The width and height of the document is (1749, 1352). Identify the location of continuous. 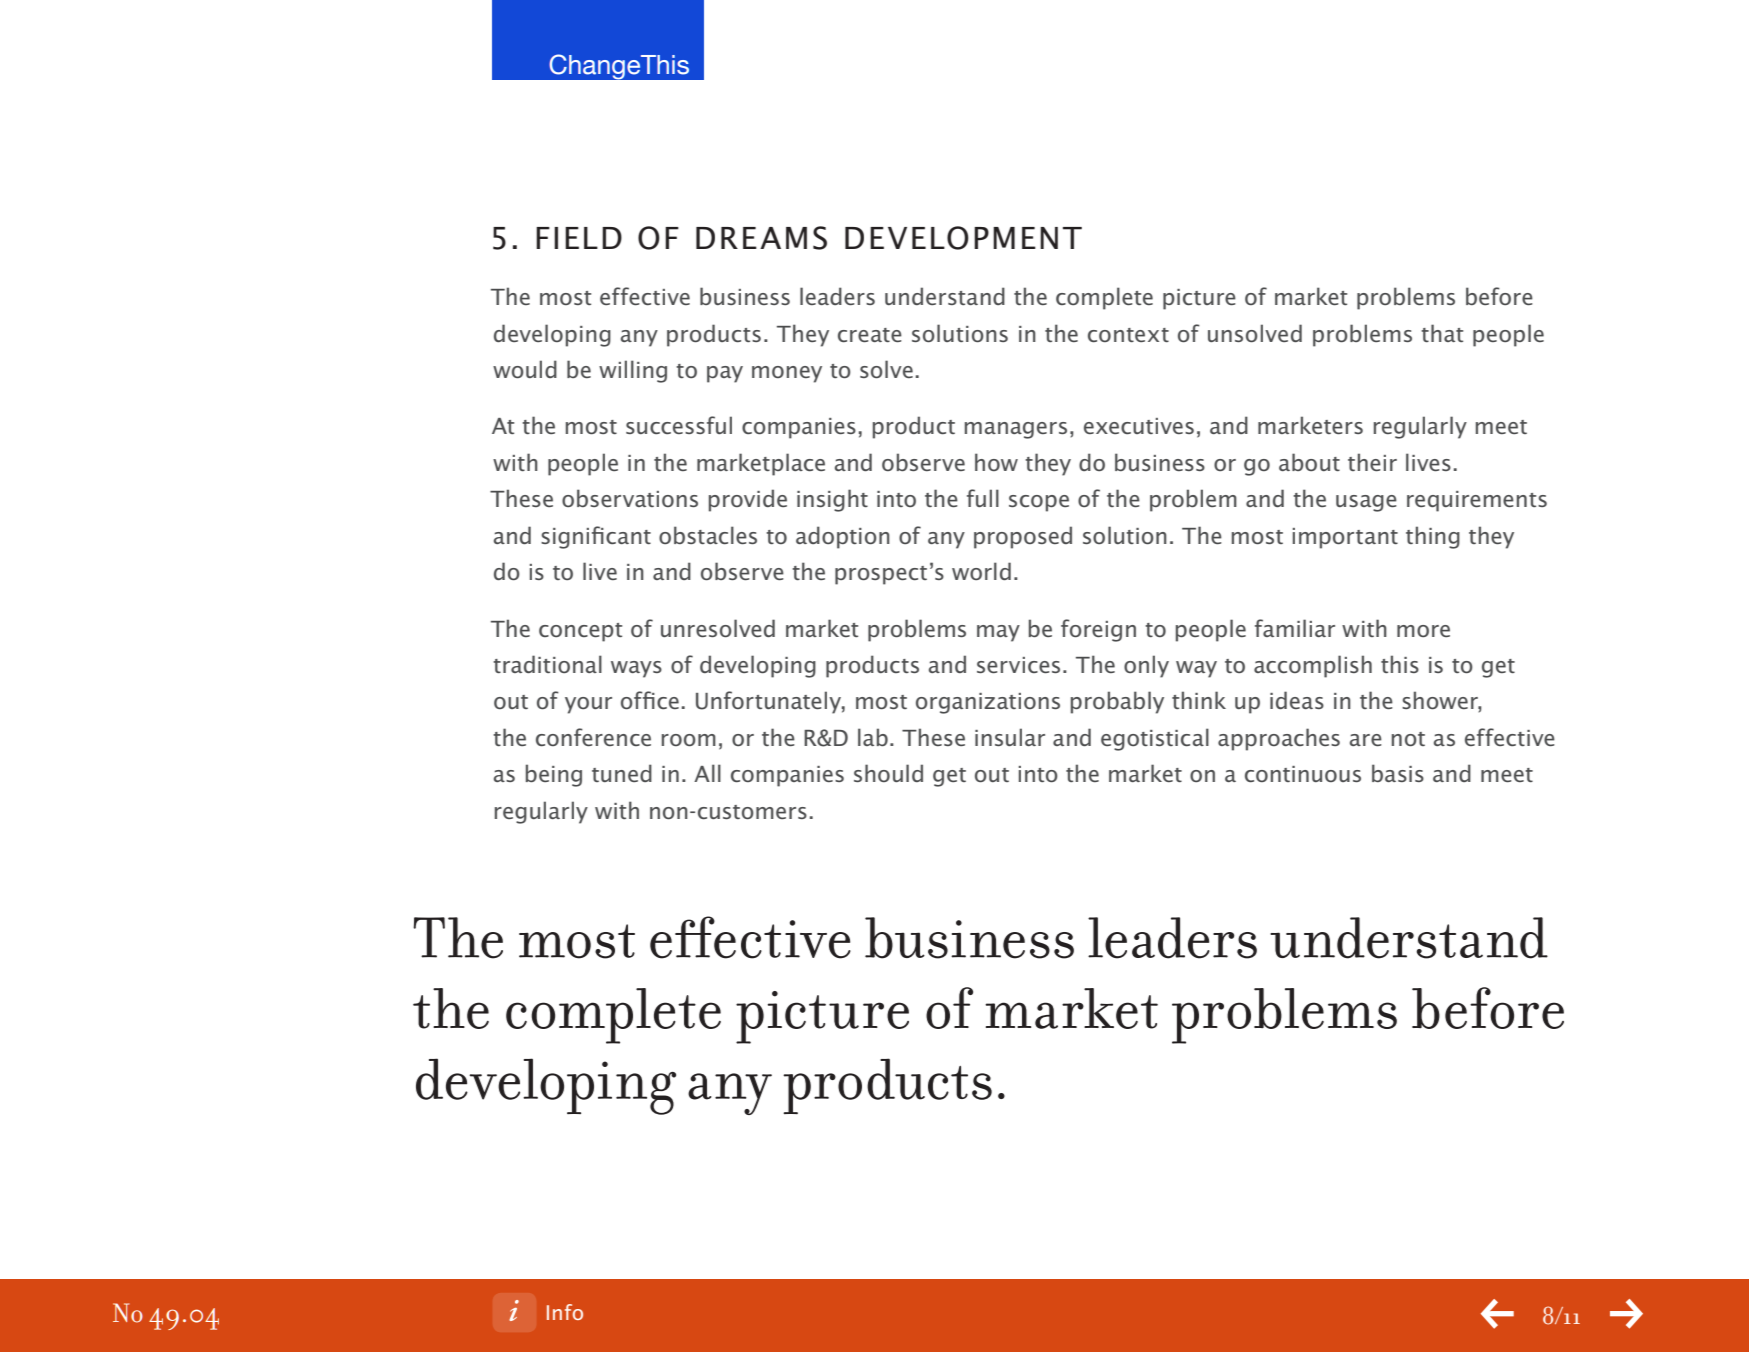
(1303, 774).
